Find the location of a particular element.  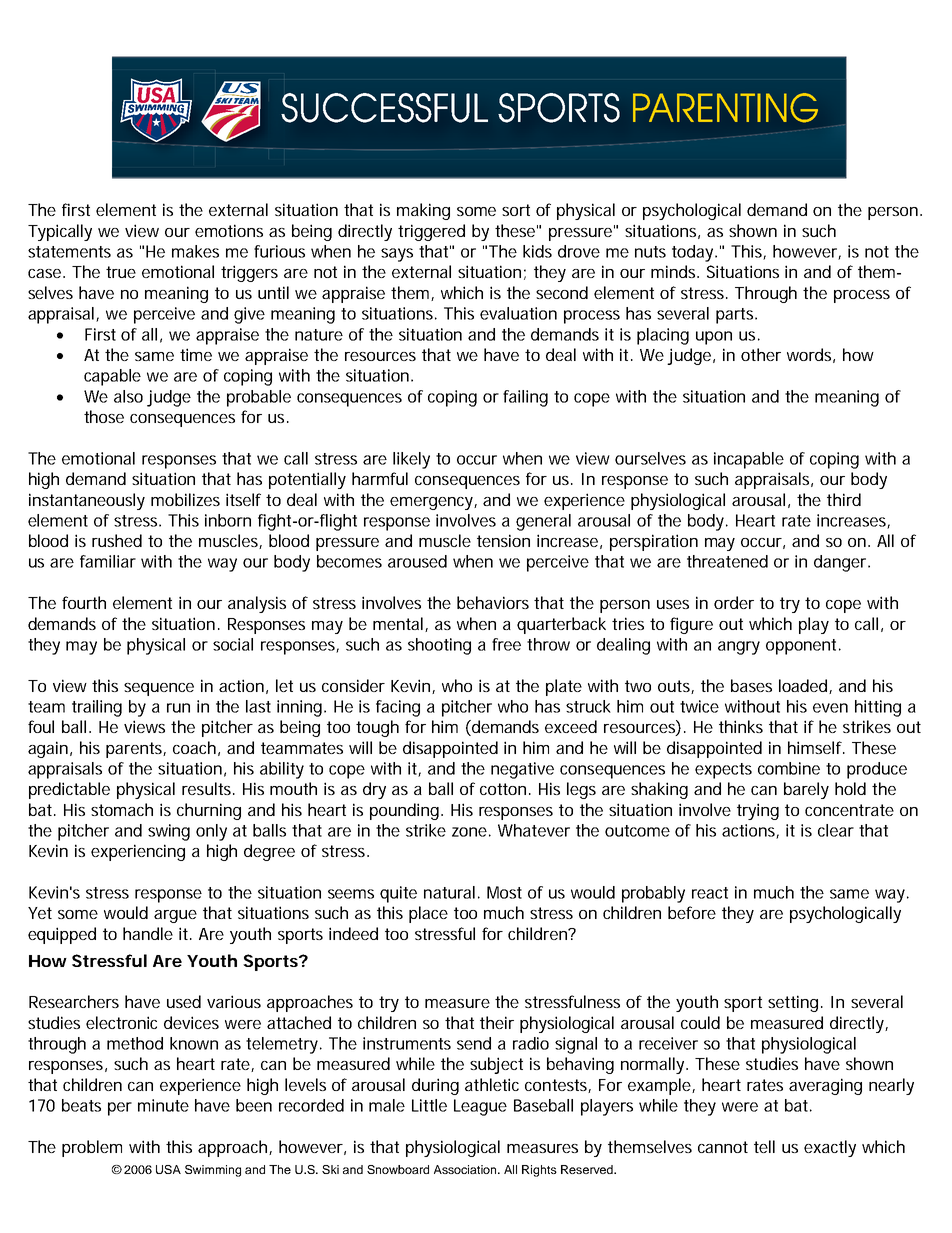

problem is located at coordinates (92, 1148).
